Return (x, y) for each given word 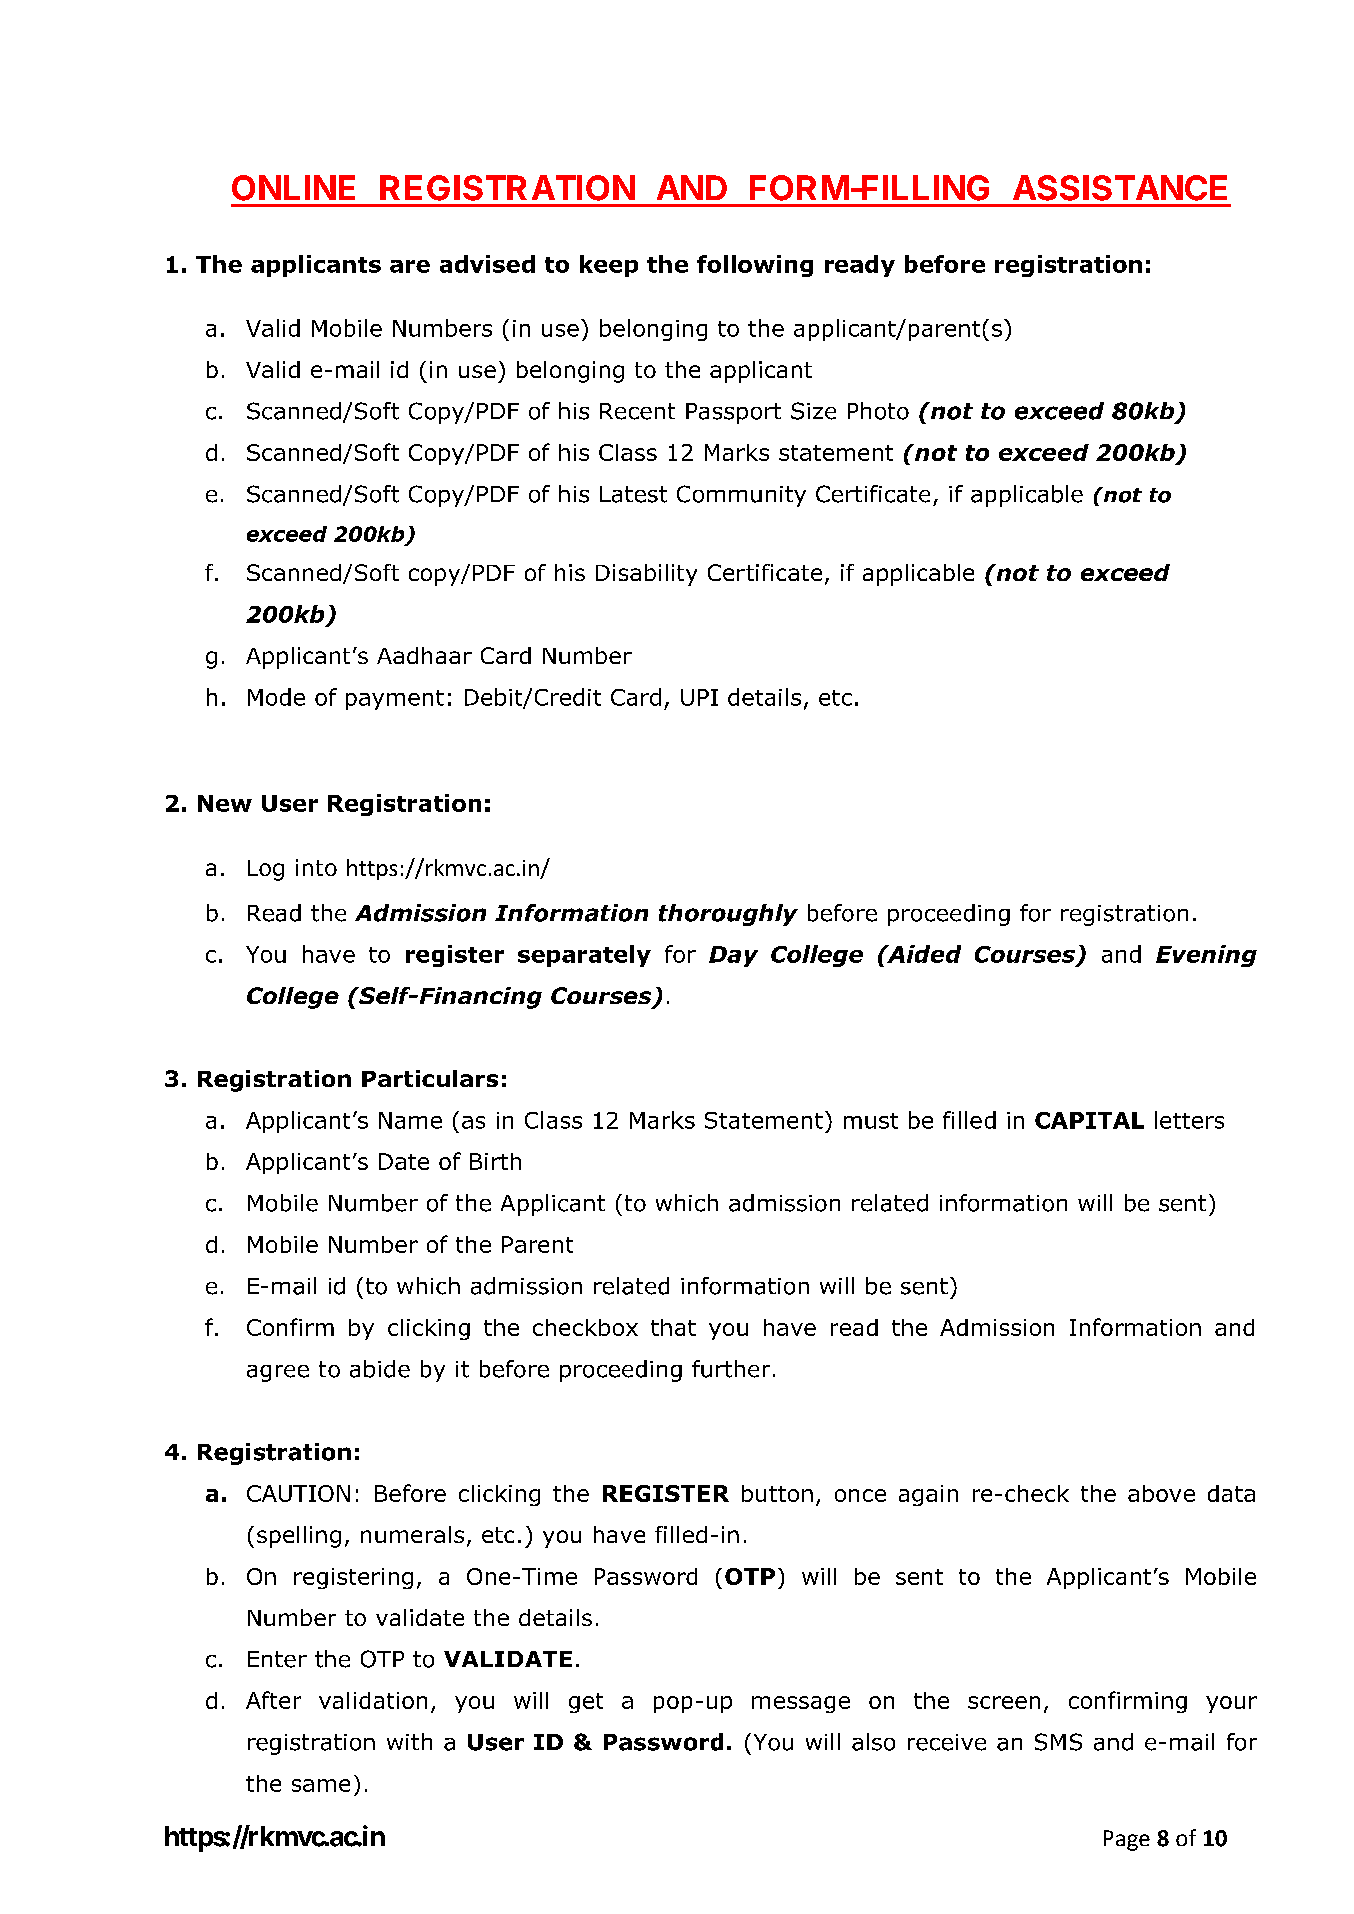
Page (1127, 1840)
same (321, 1785)
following (755, 266)
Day (733, 956)
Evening (1206, 956)
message (801, 1704)
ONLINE (293, 188)
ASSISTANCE (1120, 188)
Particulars (430, 1078)
